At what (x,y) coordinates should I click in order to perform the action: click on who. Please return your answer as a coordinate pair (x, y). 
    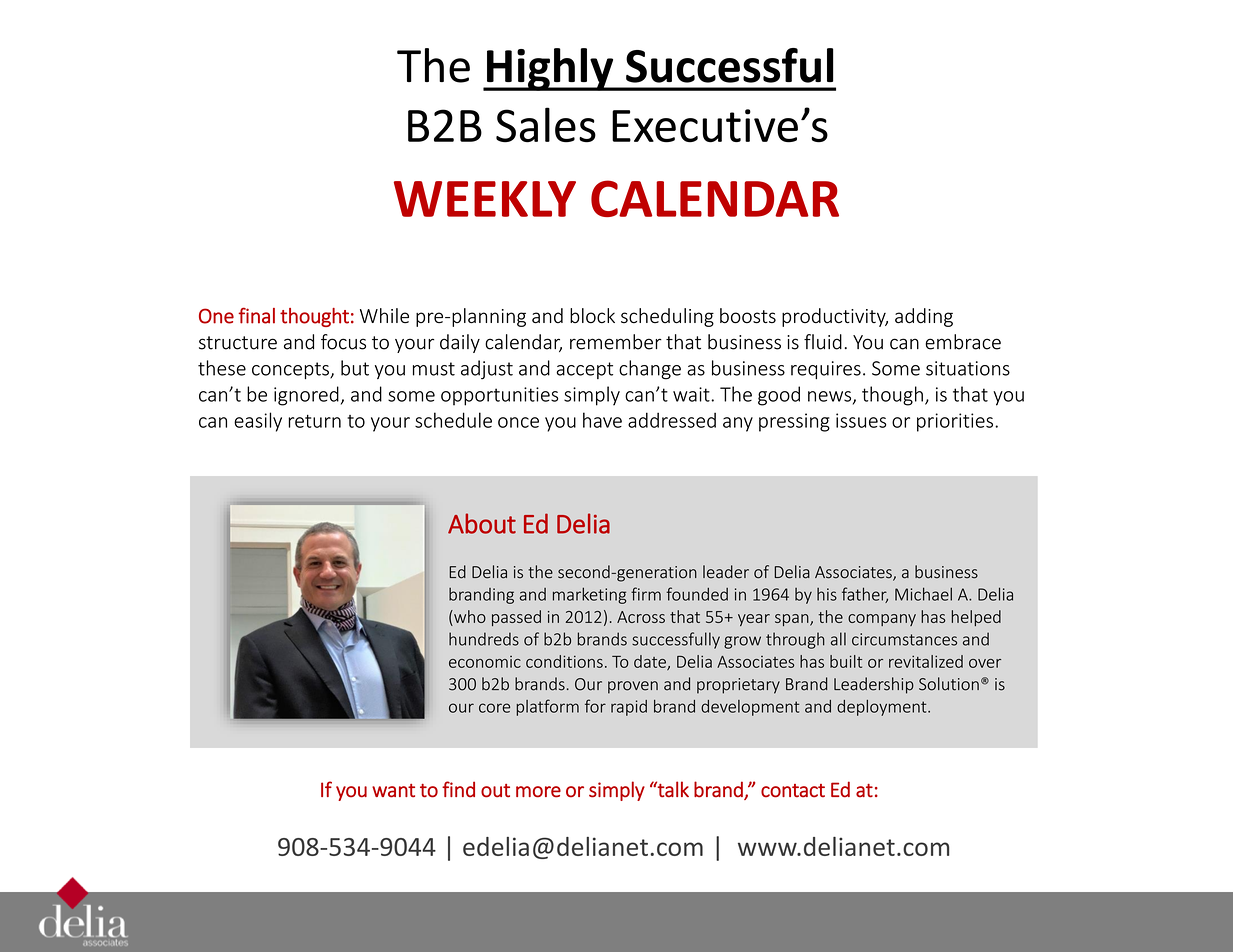
    Looking at the image, I should click on (469, 616).
